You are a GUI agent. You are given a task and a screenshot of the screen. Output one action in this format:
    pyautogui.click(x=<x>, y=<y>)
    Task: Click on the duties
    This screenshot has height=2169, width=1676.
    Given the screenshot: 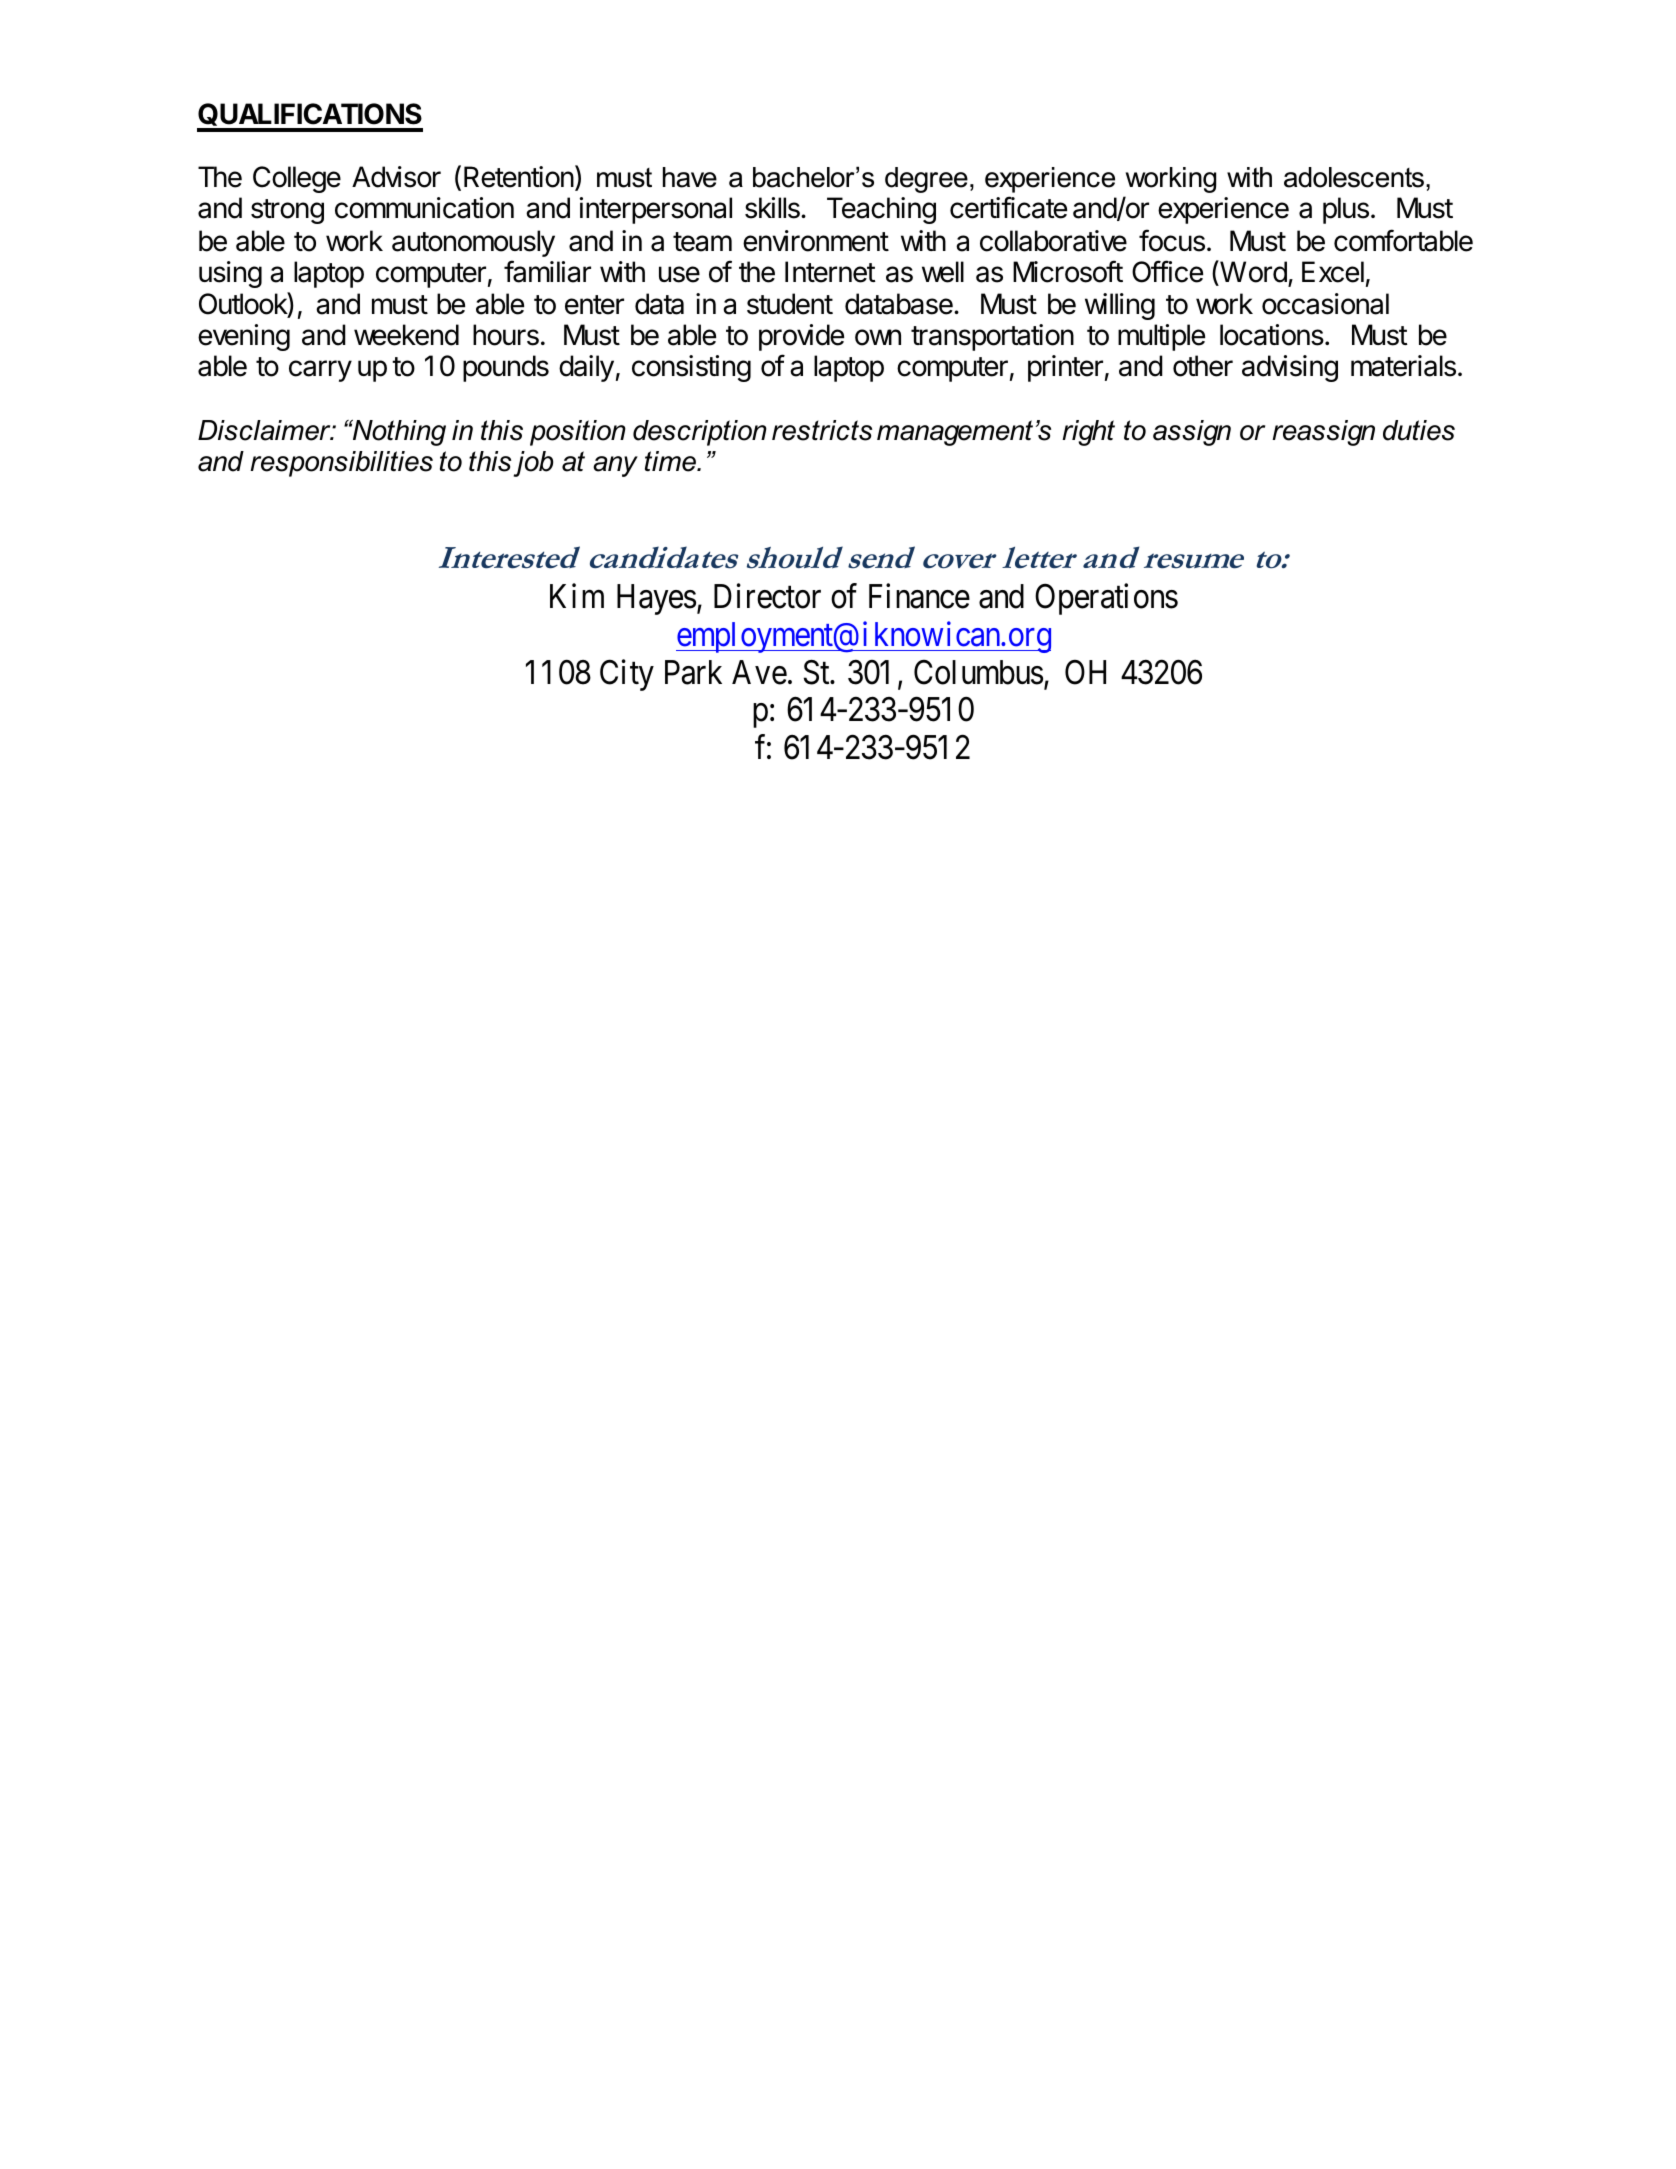 What is the action you would take?
    pyautogui.click(x=1419, y=430)
